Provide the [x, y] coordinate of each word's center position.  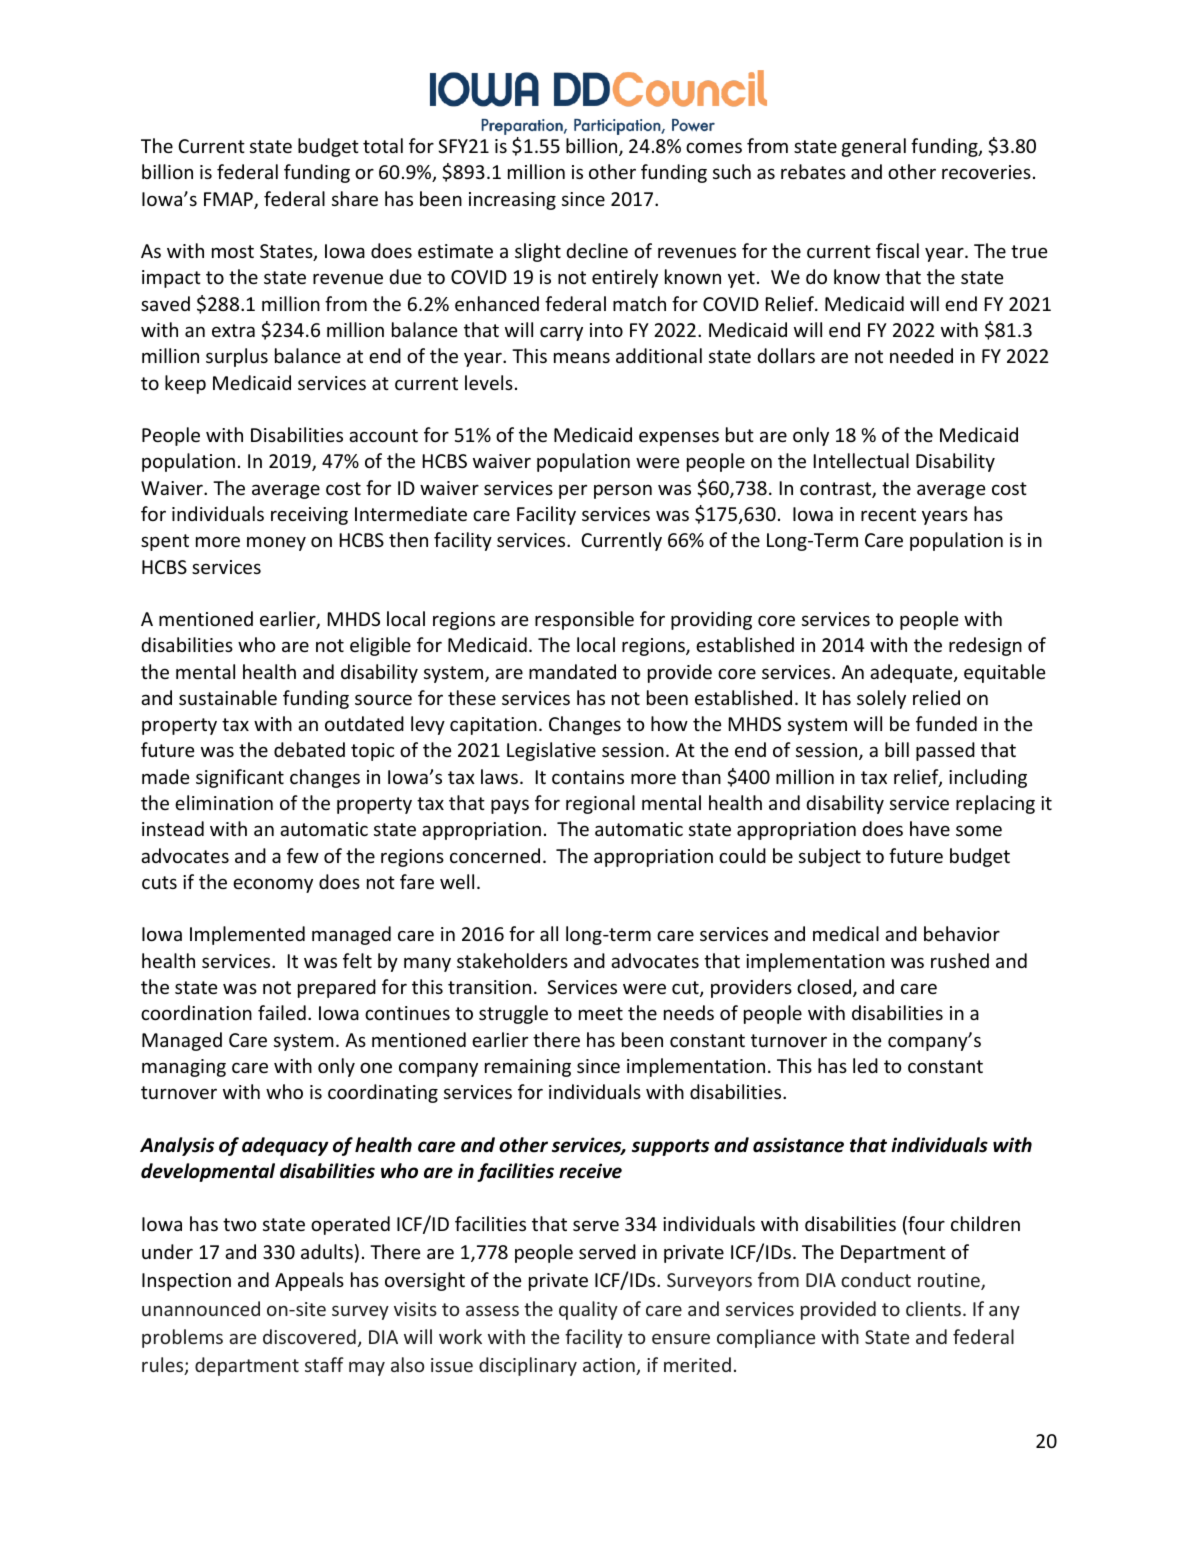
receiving [309, 516]
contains [588, 777]
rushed [960, 960]
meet [601, 1013]
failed [282, 1012]
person [623, 491]
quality [588, 1310]
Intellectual [861, 460]
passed [945, 751]
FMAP [229, 200]
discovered [309, 1336]
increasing [512, 201]
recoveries [986, 172]
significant [240, 778]
